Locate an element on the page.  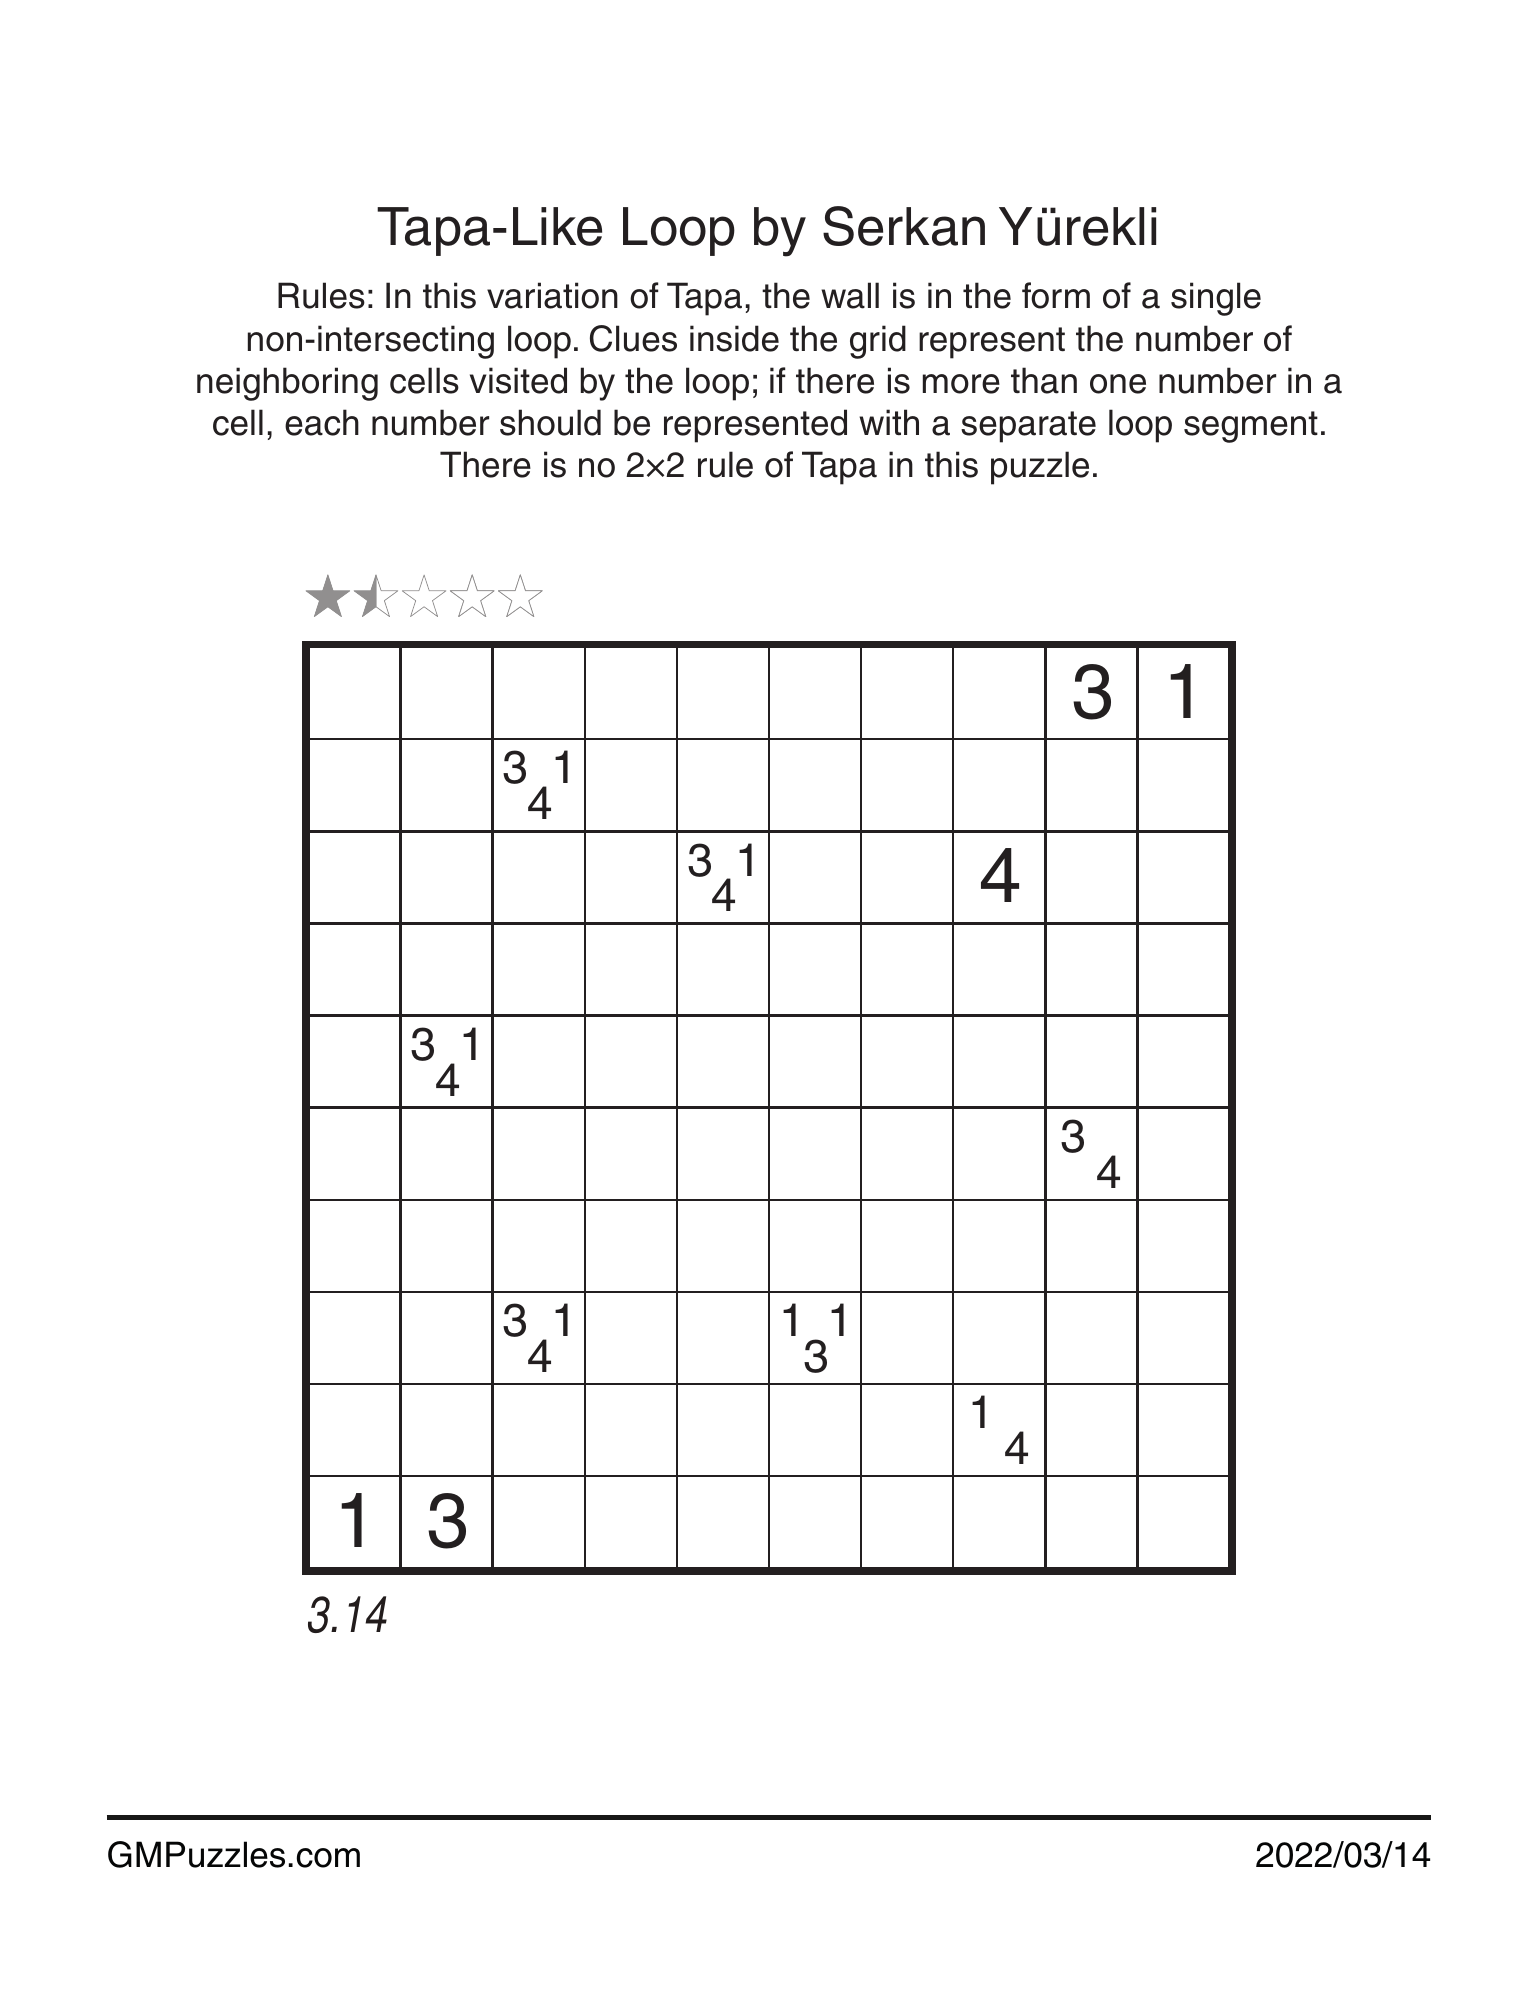
single is located at coordinates (1216, 299).
